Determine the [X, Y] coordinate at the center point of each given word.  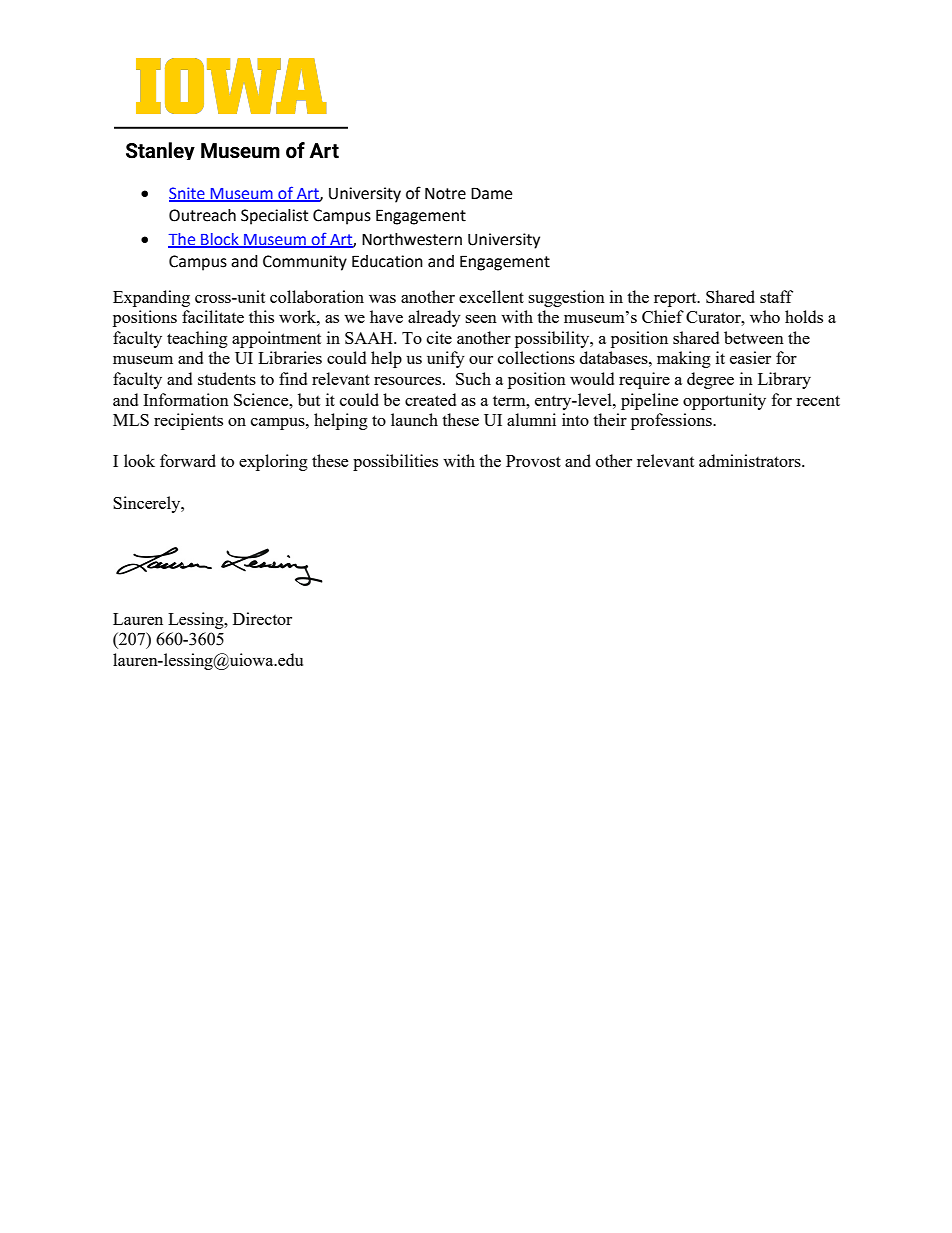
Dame [491, 193]
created [430, 399]
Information [186, 399]
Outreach [202, 215]
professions [672, 421]
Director [262, 618]
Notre [445, 193]
